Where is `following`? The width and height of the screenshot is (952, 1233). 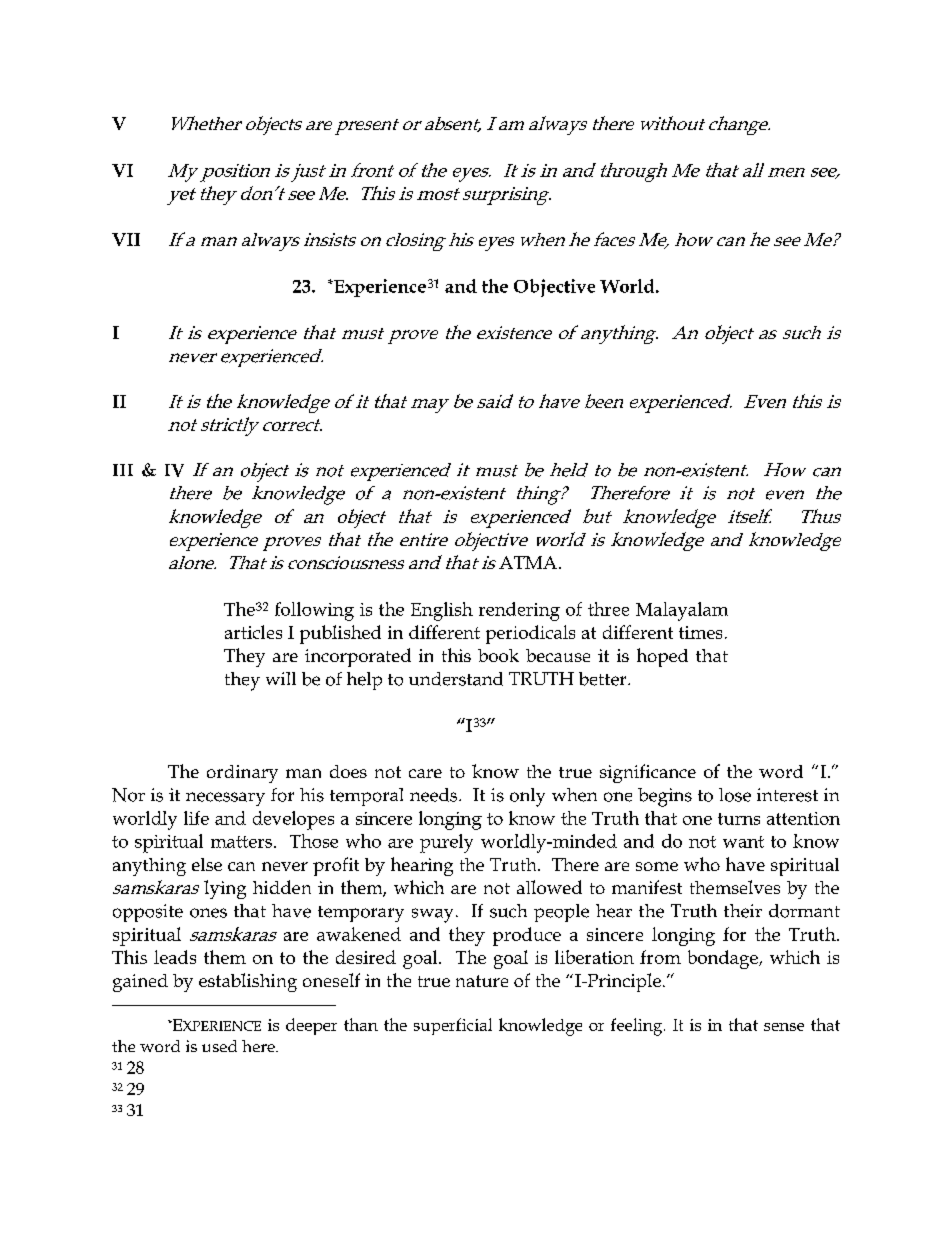 following is located at coordinates (314, 611).
